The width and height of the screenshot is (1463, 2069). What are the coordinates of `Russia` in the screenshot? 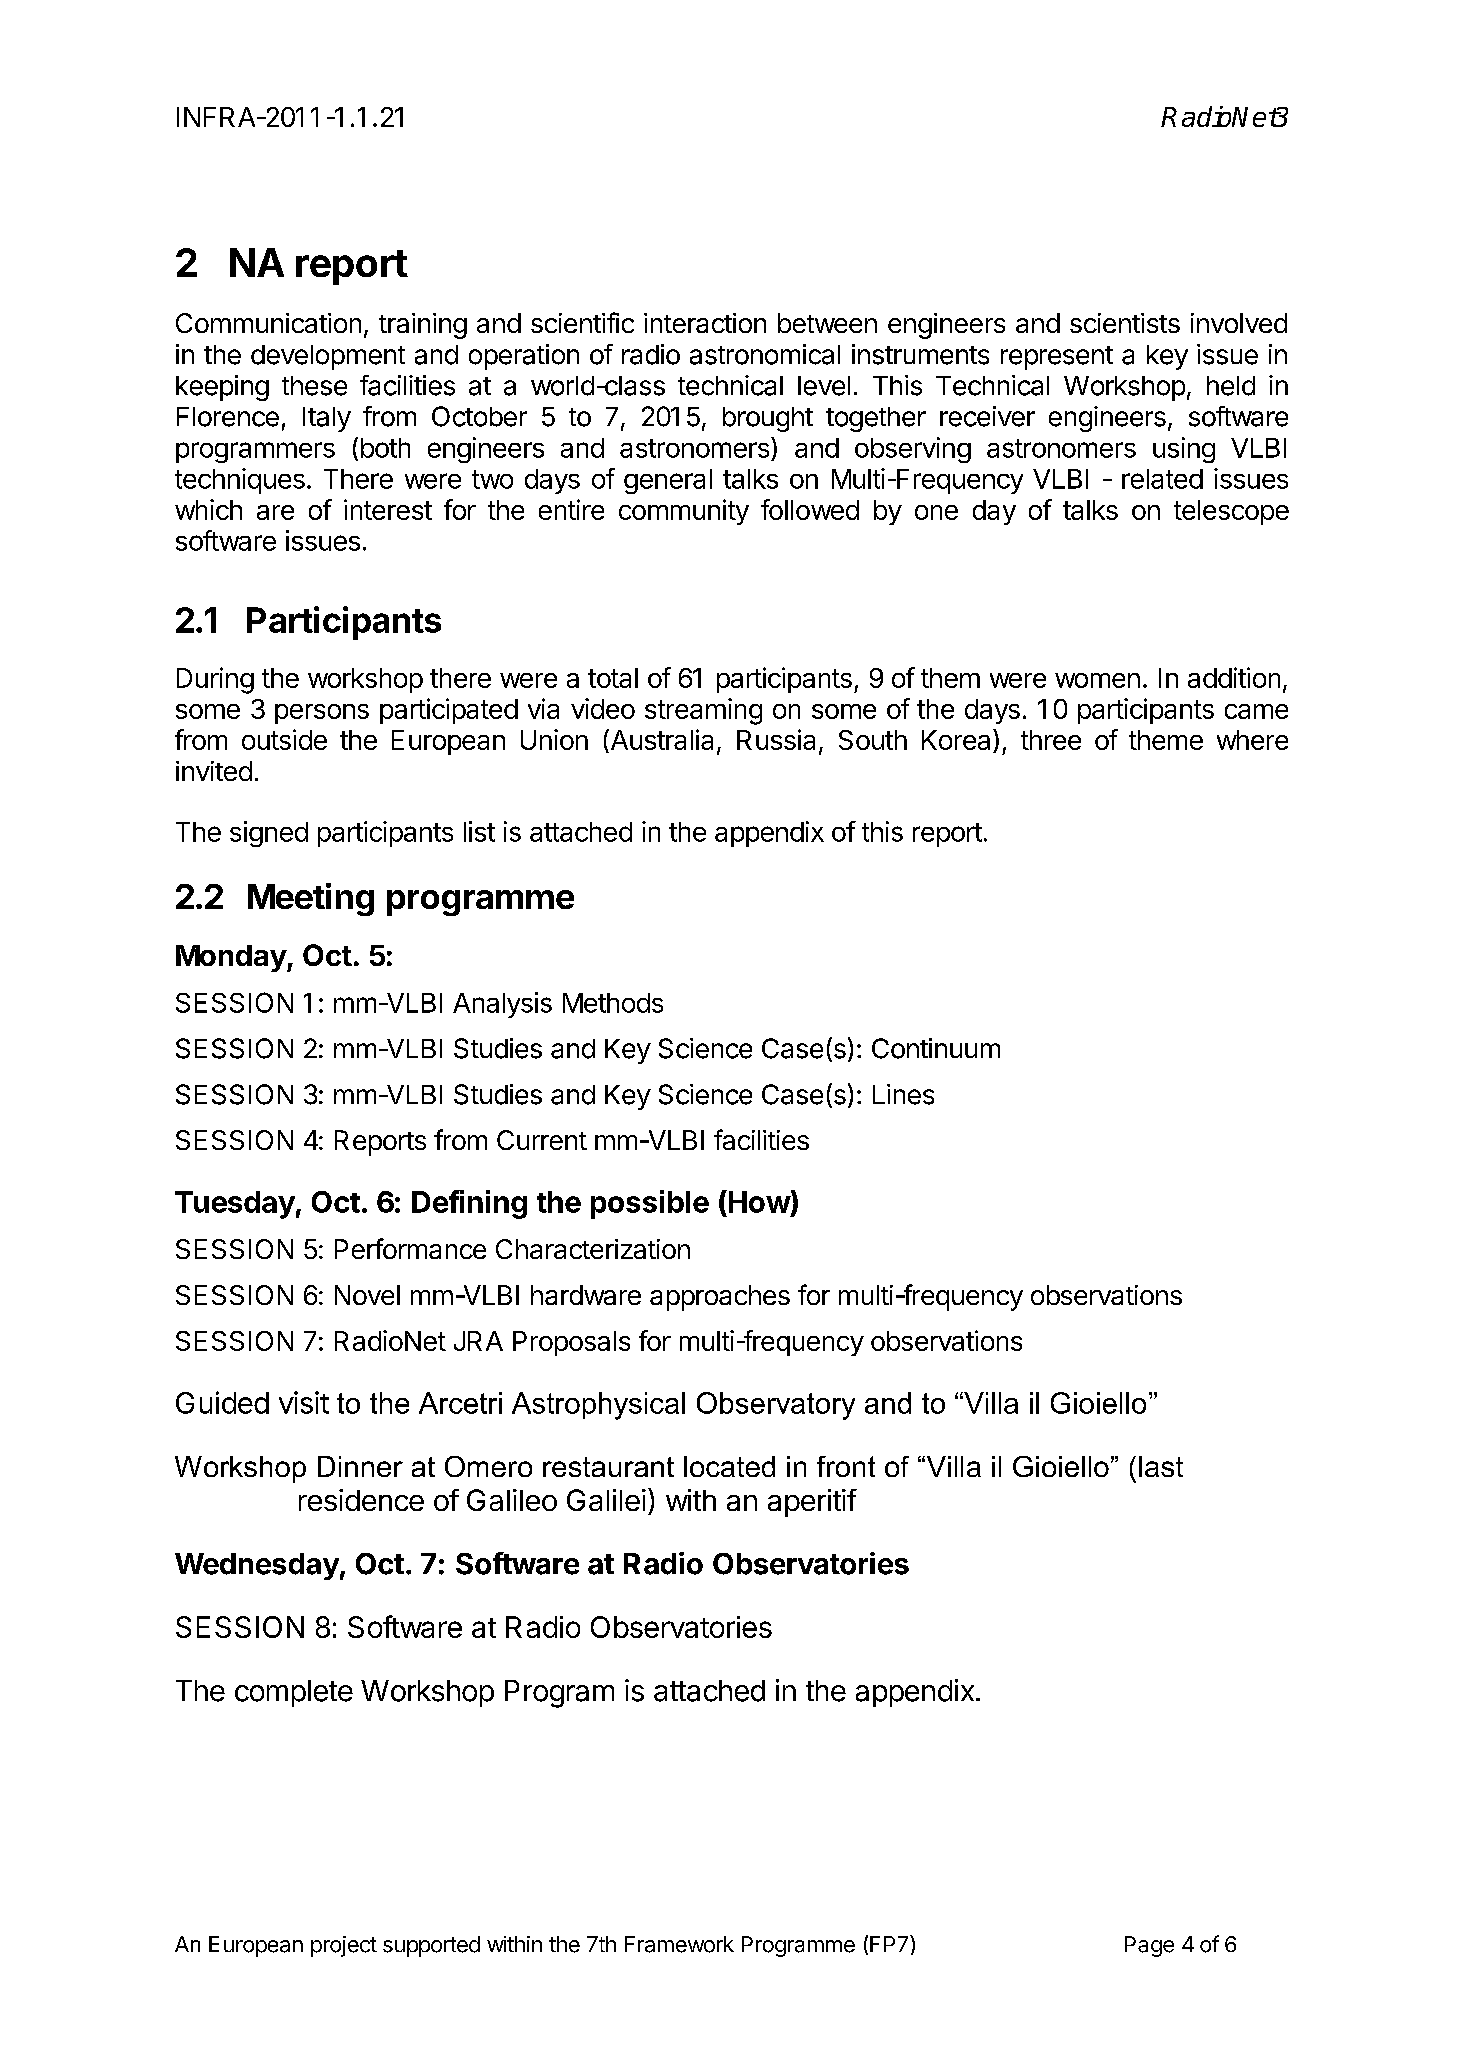 It's located at (776, 739).
